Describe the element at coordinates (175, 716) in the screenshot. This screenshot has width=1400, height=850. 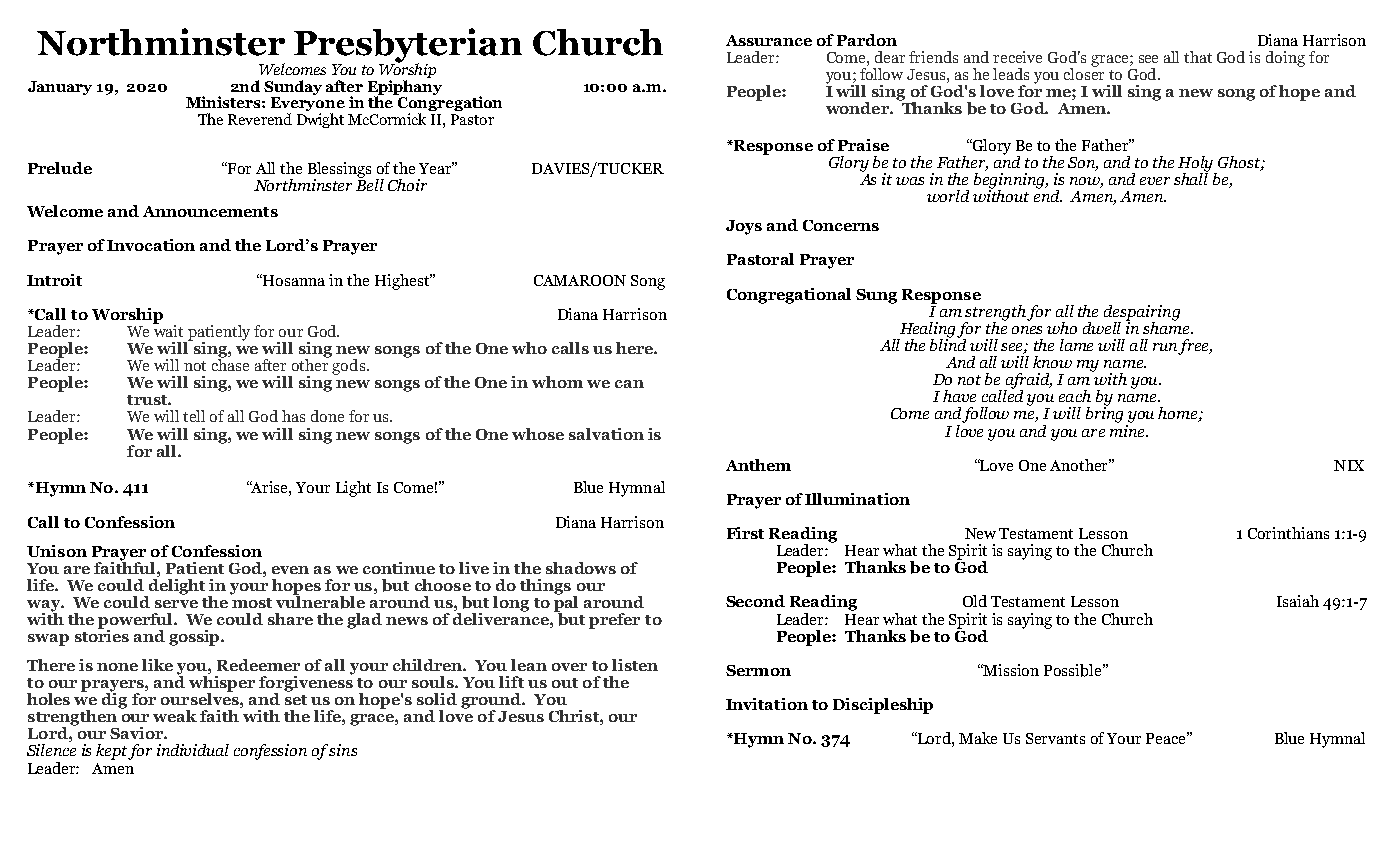
I see `weak` at that location.
